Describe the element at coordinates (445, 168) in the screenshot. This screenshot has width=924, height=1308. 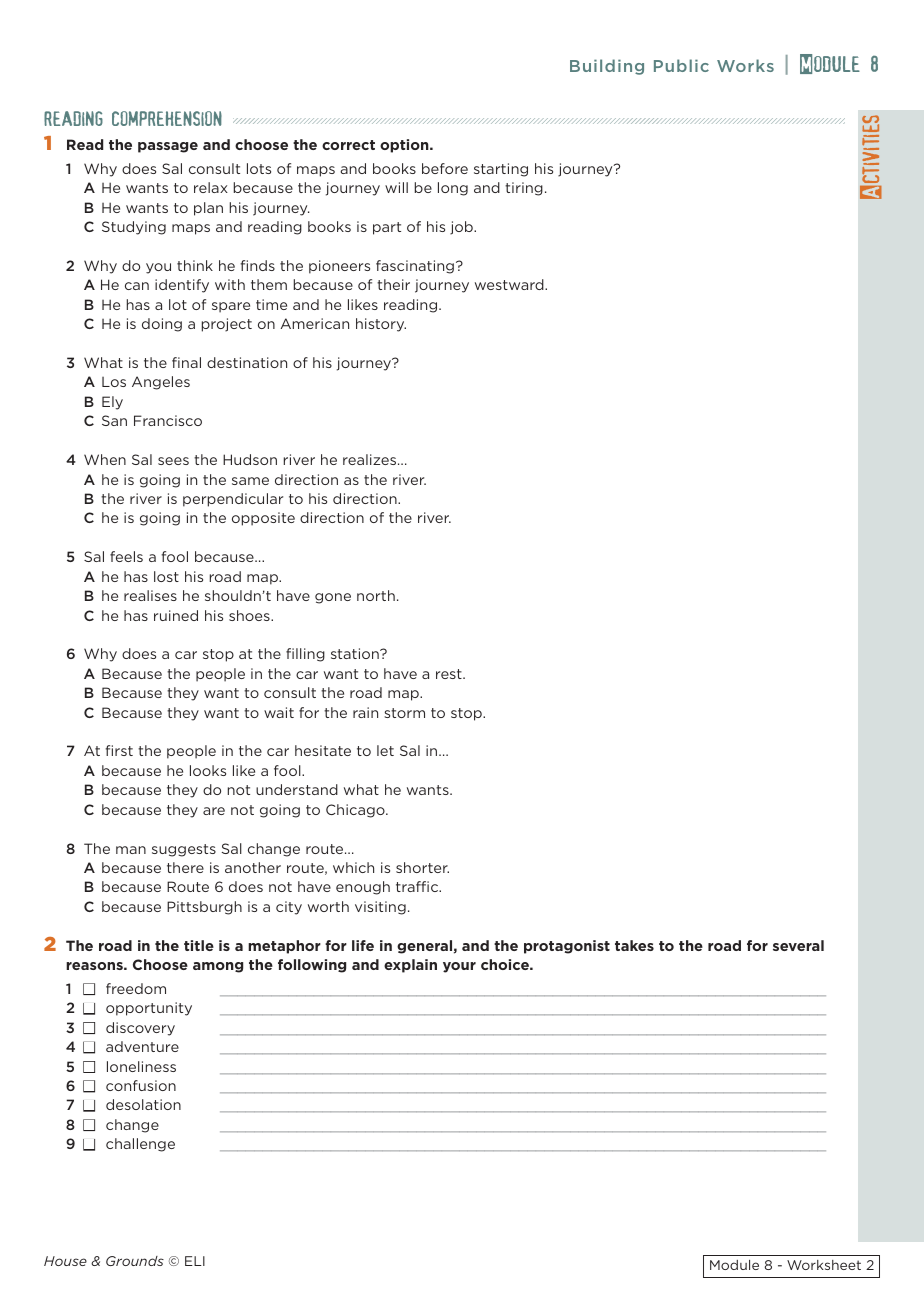
I see `before` at that location.
